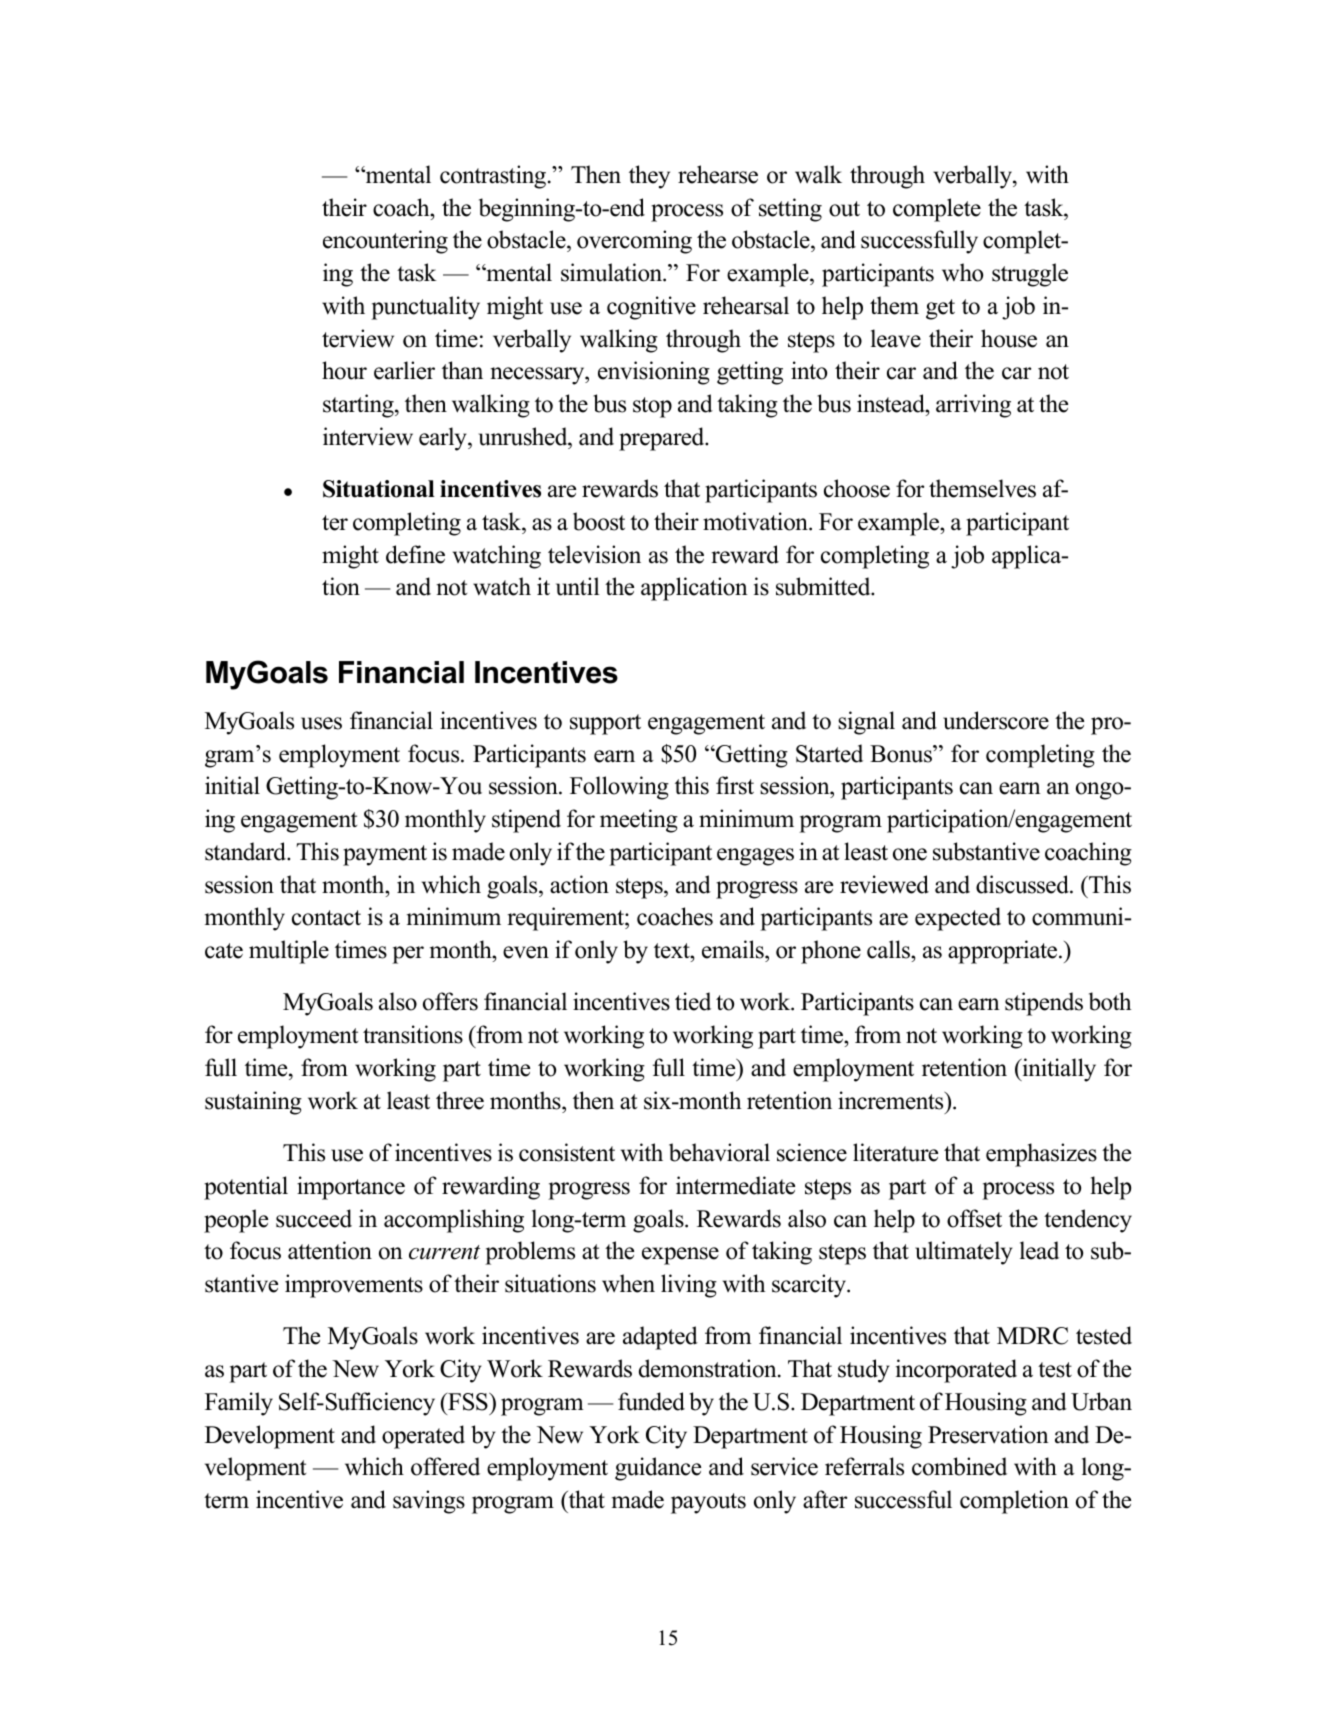  What do you see at coordinates (423, 1437) in the document?
I see `operated` at bounding box center [423, 1437].
